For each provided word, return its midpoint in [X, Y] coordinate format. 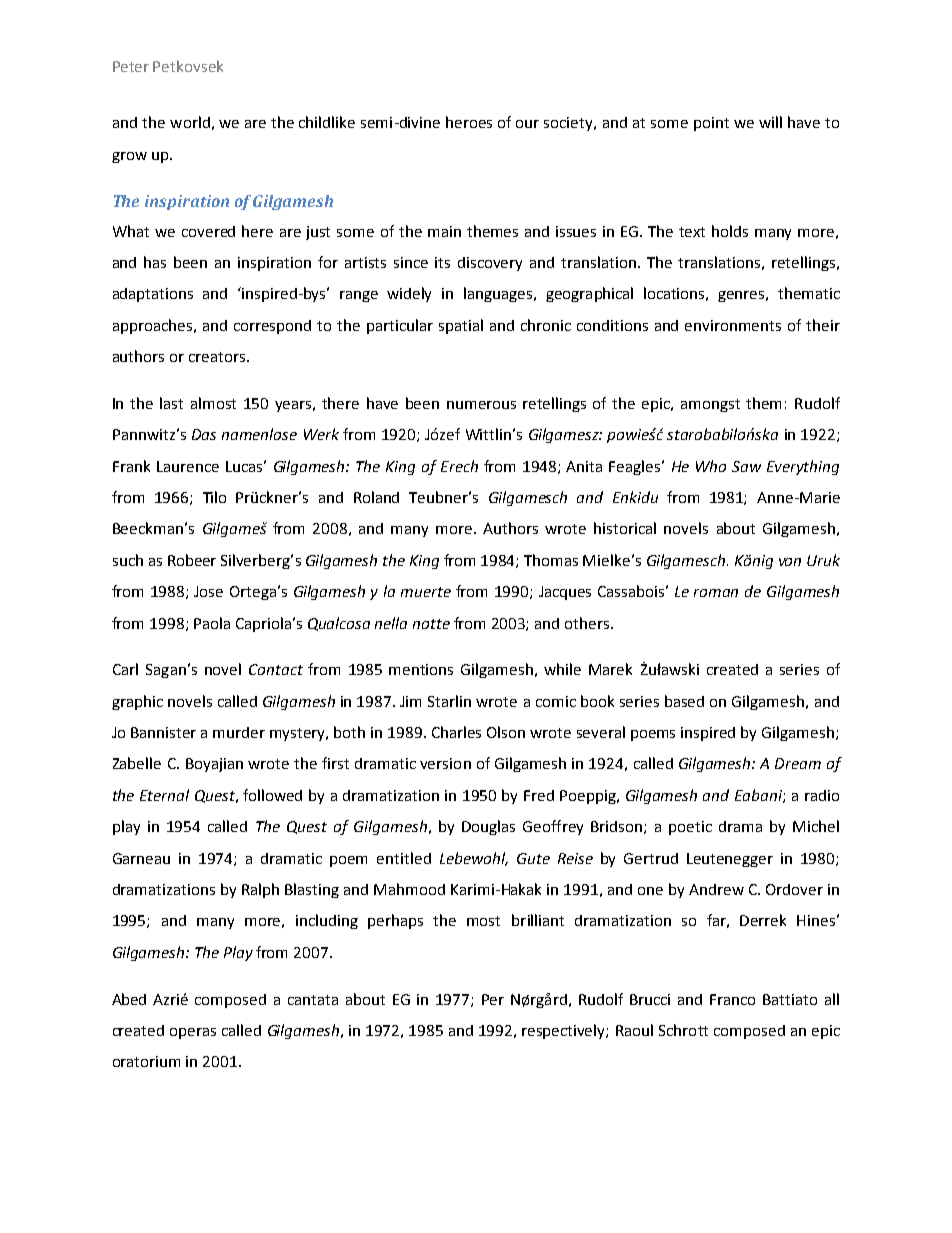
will [770, 122]
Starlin [449, 701]
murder [239, 732]
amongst [710, 405]
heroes [469, 122]
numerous [481, 405]
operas [193, 1033]
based [684, 701]
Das [204, 434]
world [190, 122]
